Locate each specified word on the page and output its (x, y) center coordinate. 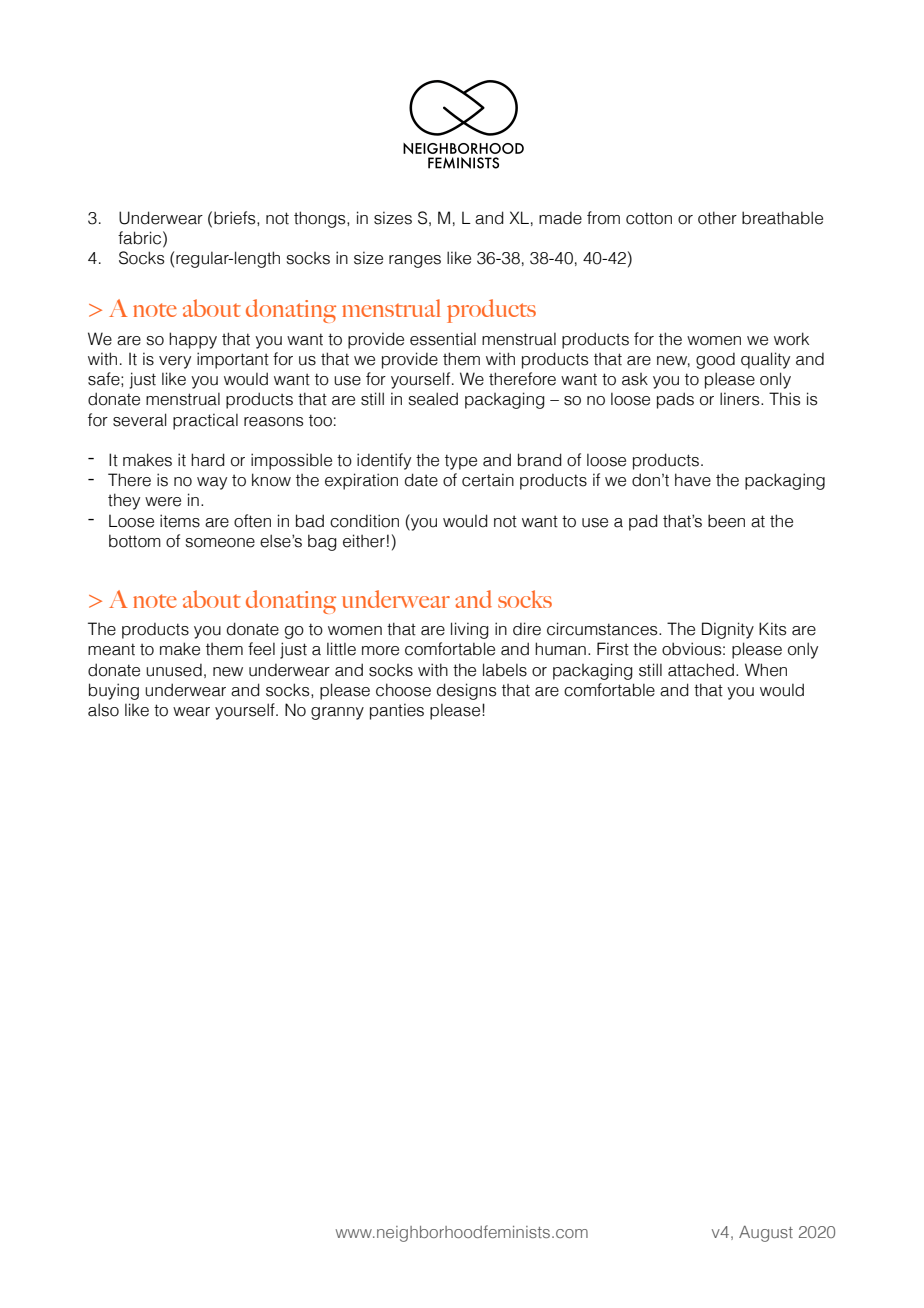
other (717, 218)
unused (174, 670)
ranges (415, 261)
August (766, 1234)
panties (397, 711)
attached (701, 670)
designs (466, 691)
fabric (141, 238)
